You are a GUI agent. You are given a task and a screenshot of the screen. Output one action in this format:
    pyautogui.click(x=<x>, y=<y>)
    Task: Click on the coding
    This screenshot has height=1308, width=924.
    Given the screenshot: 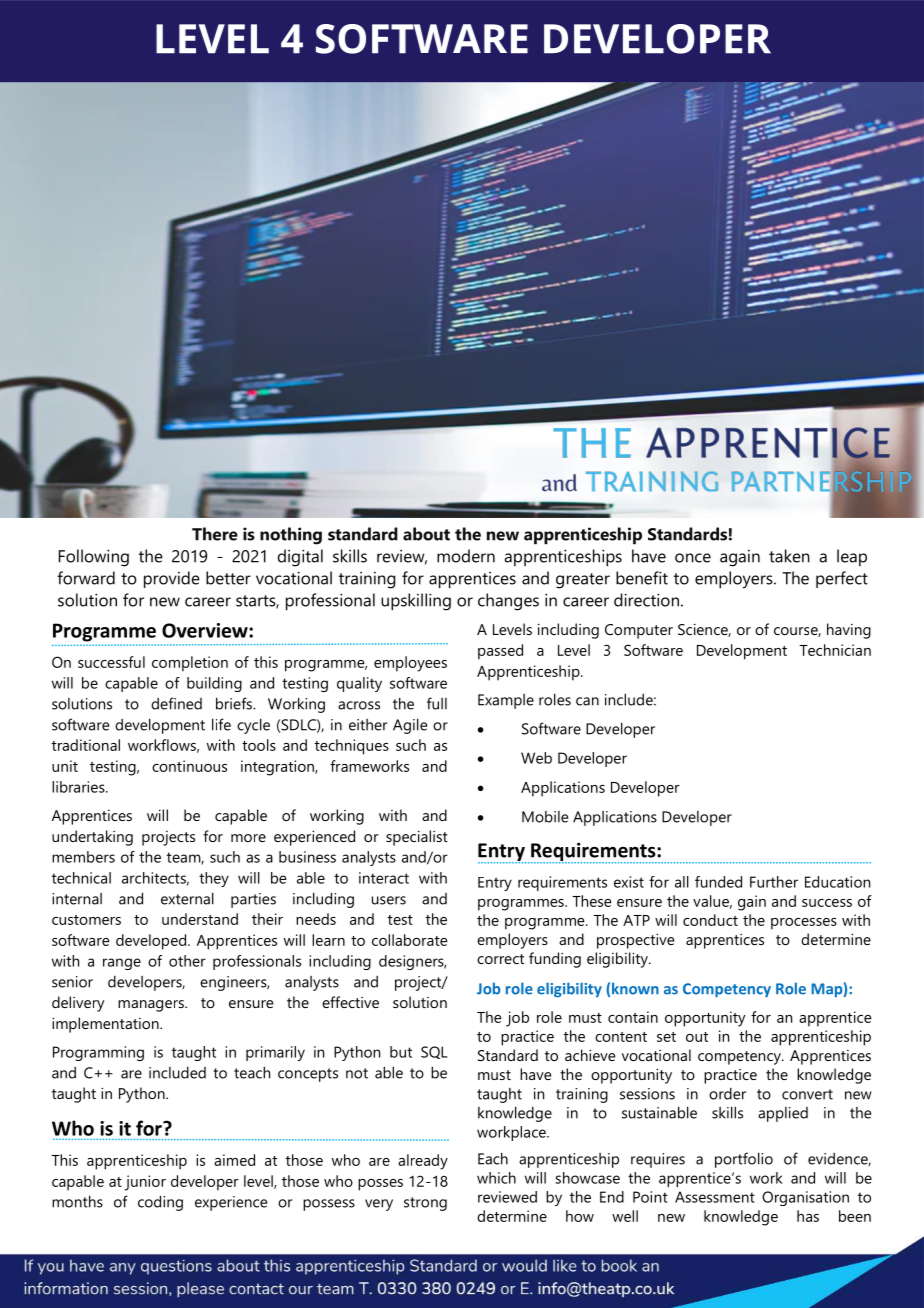 What is the action you would take?
    pyautogui.click(x=160, y=1203)
